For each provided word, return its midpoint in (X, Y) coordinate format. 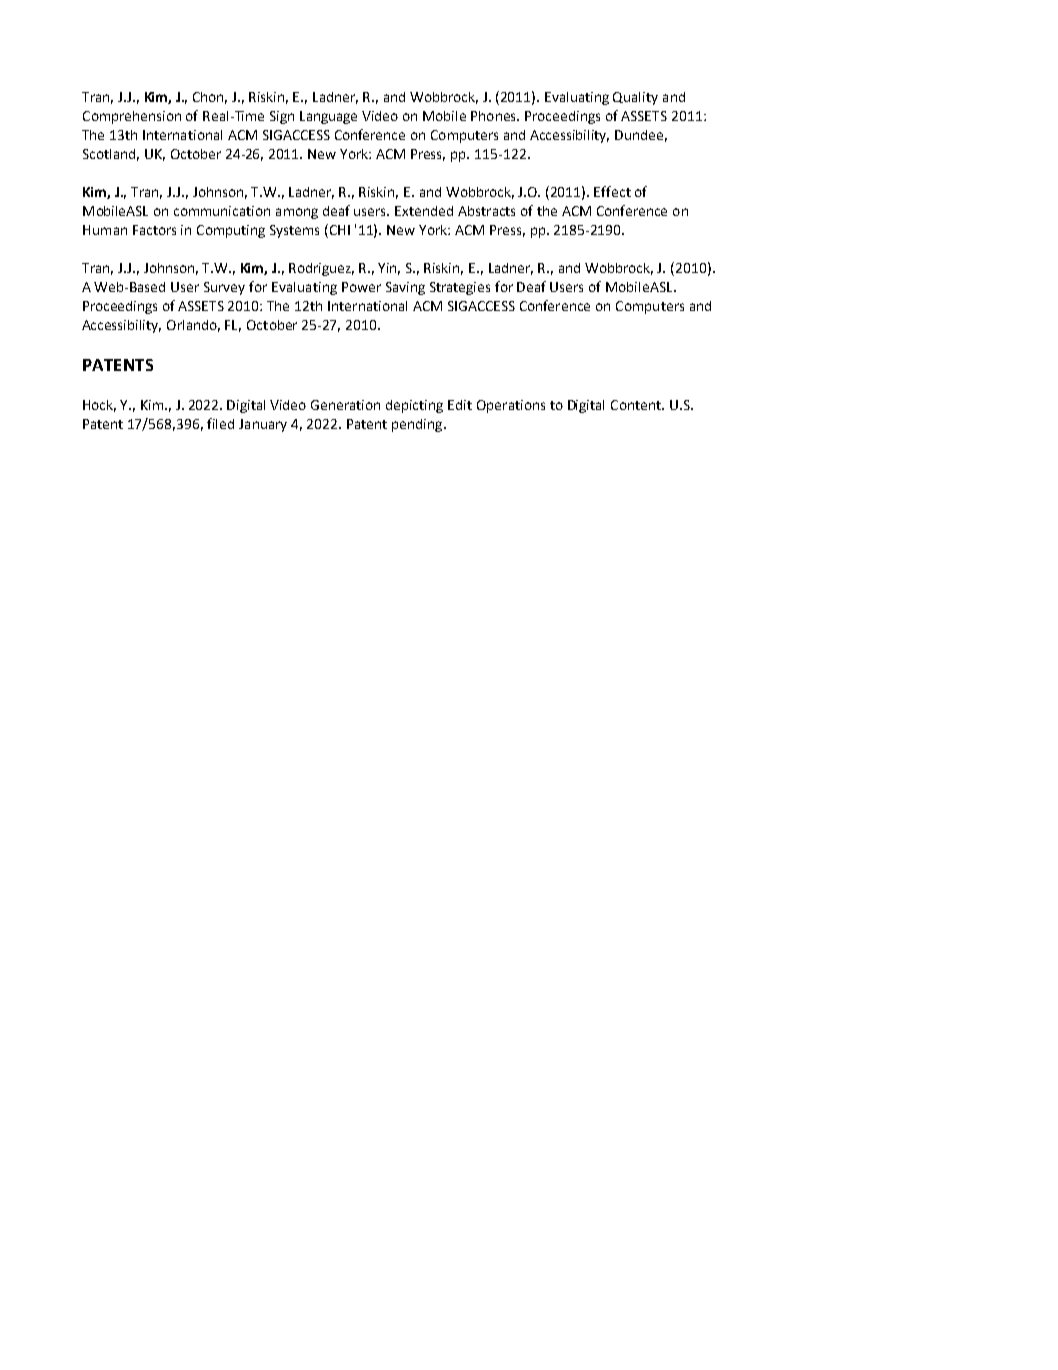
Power (361, 287)
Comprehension (132, 117)
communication (222, 211)
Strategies (460, 288)
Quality (635, 98)
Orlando (193, 326)
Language (328, 117)
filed (220, 423)
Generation (345, 405)
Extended (424, 211)
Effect (612, 191)
